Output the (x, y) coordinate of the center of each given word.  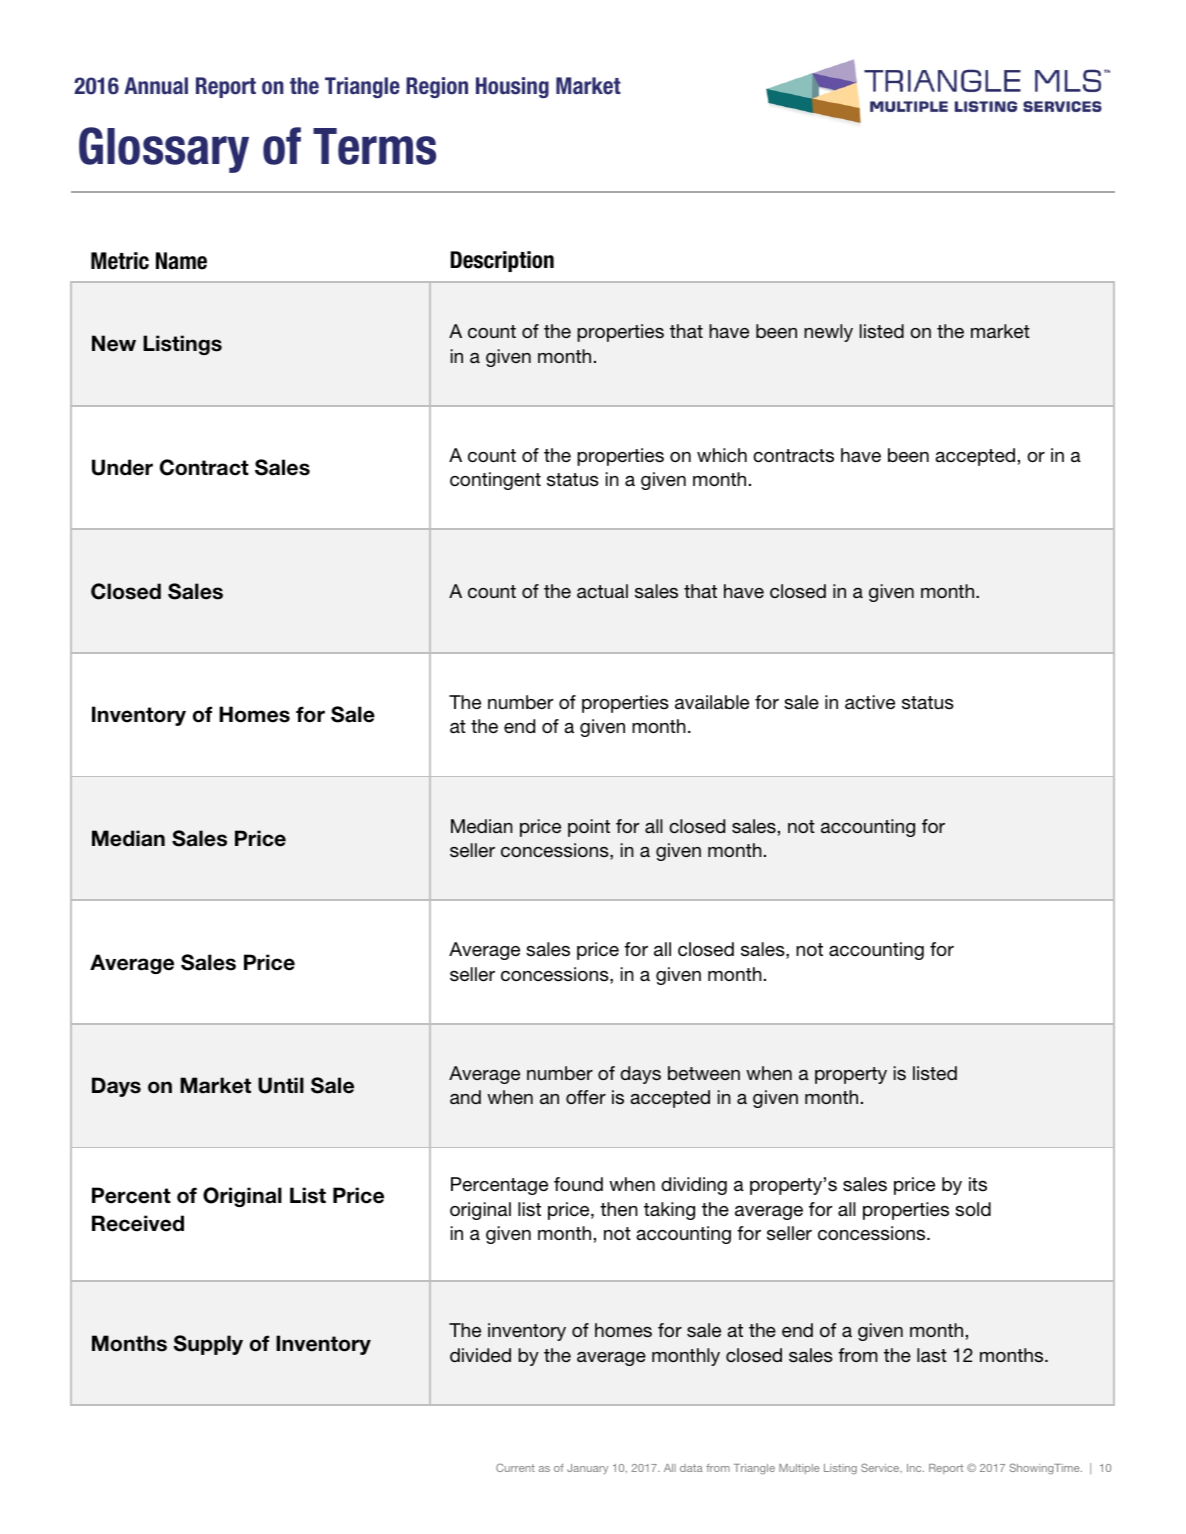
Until (281, 1085)
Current (515, 1467)
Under (122, 467)
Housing (512, 87)
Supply (208, 1345)
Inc (915, 1468)
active (870, 702)
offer (586, 1097)
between (704, 1073)
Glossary (164, 150)
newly (828, 333)
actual (602, 591)
